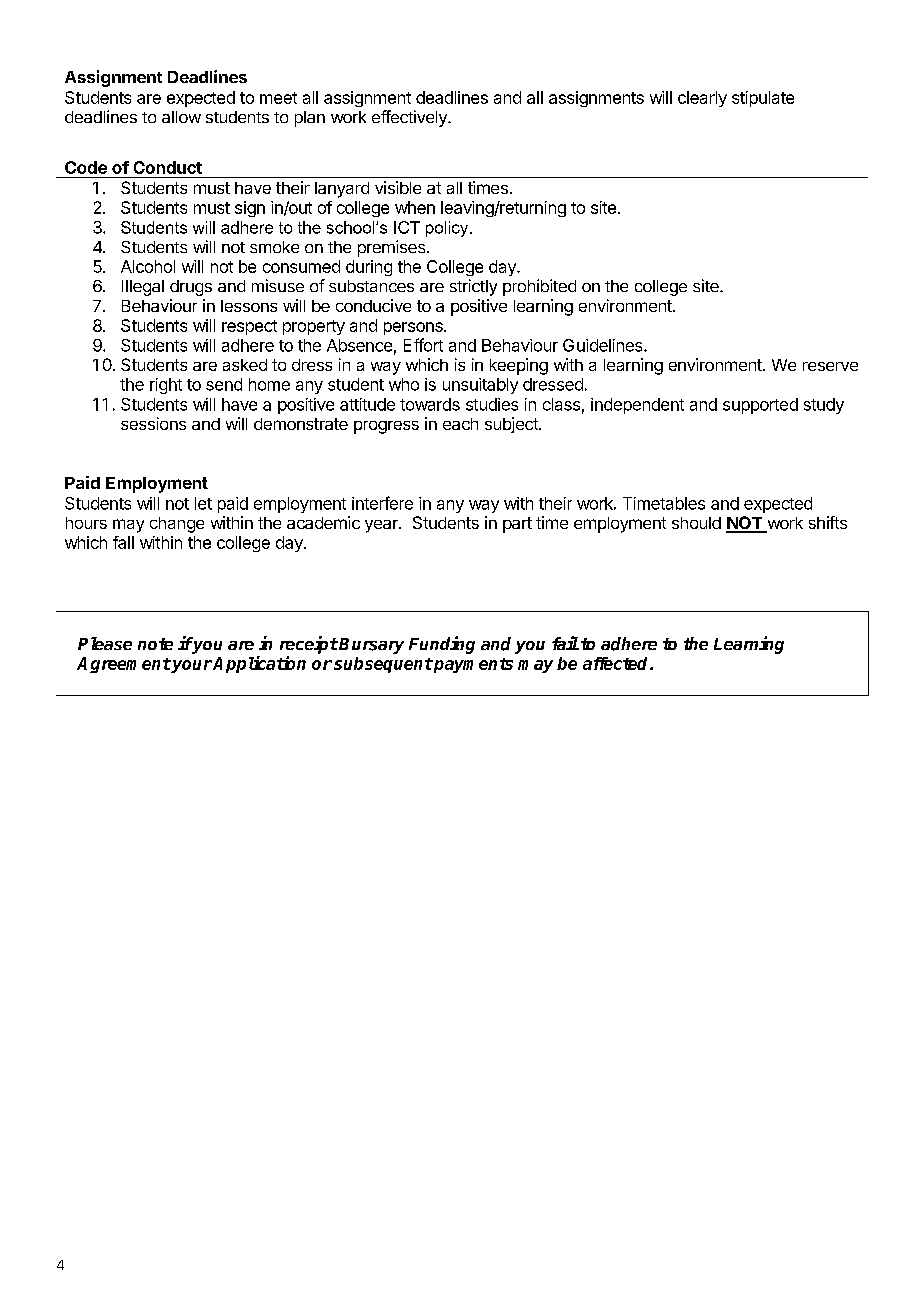 This page has width=924, height=1308. Describe the element at coordinates (181, 117) in the page. I see `allow` at that location.
